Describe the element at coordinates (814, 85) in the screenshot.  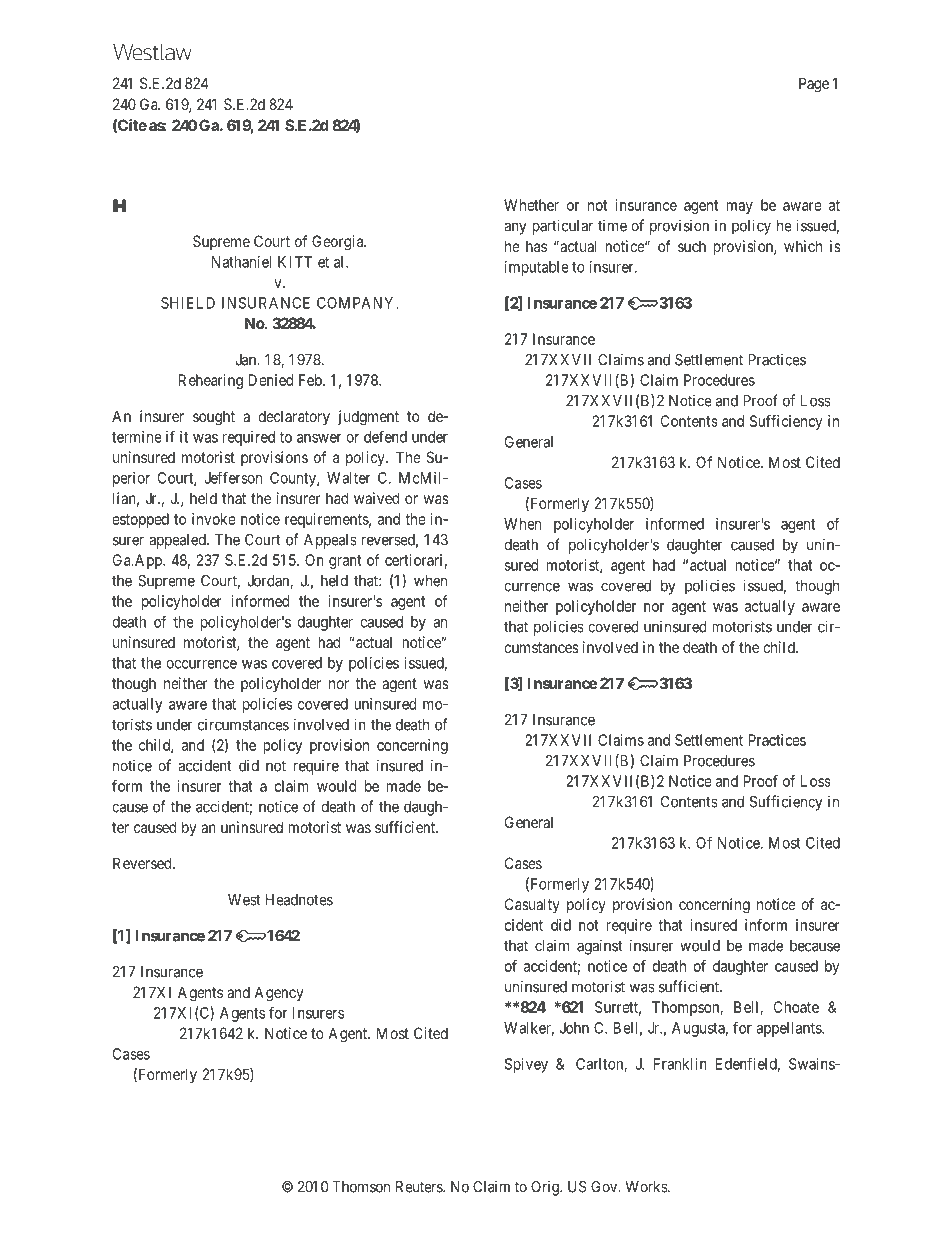
I see `Page` at that location.
